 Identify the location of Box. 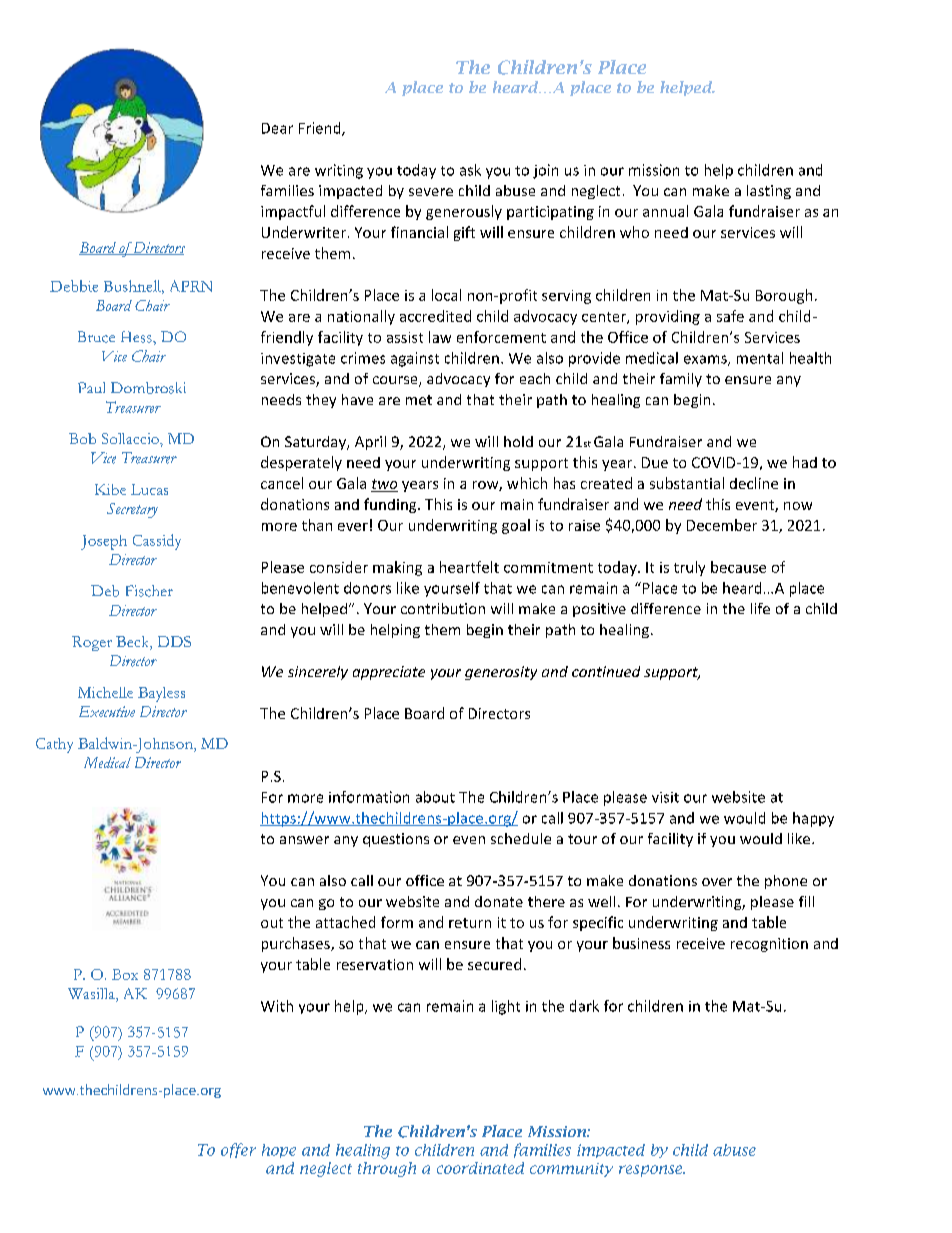
(125, 974).
